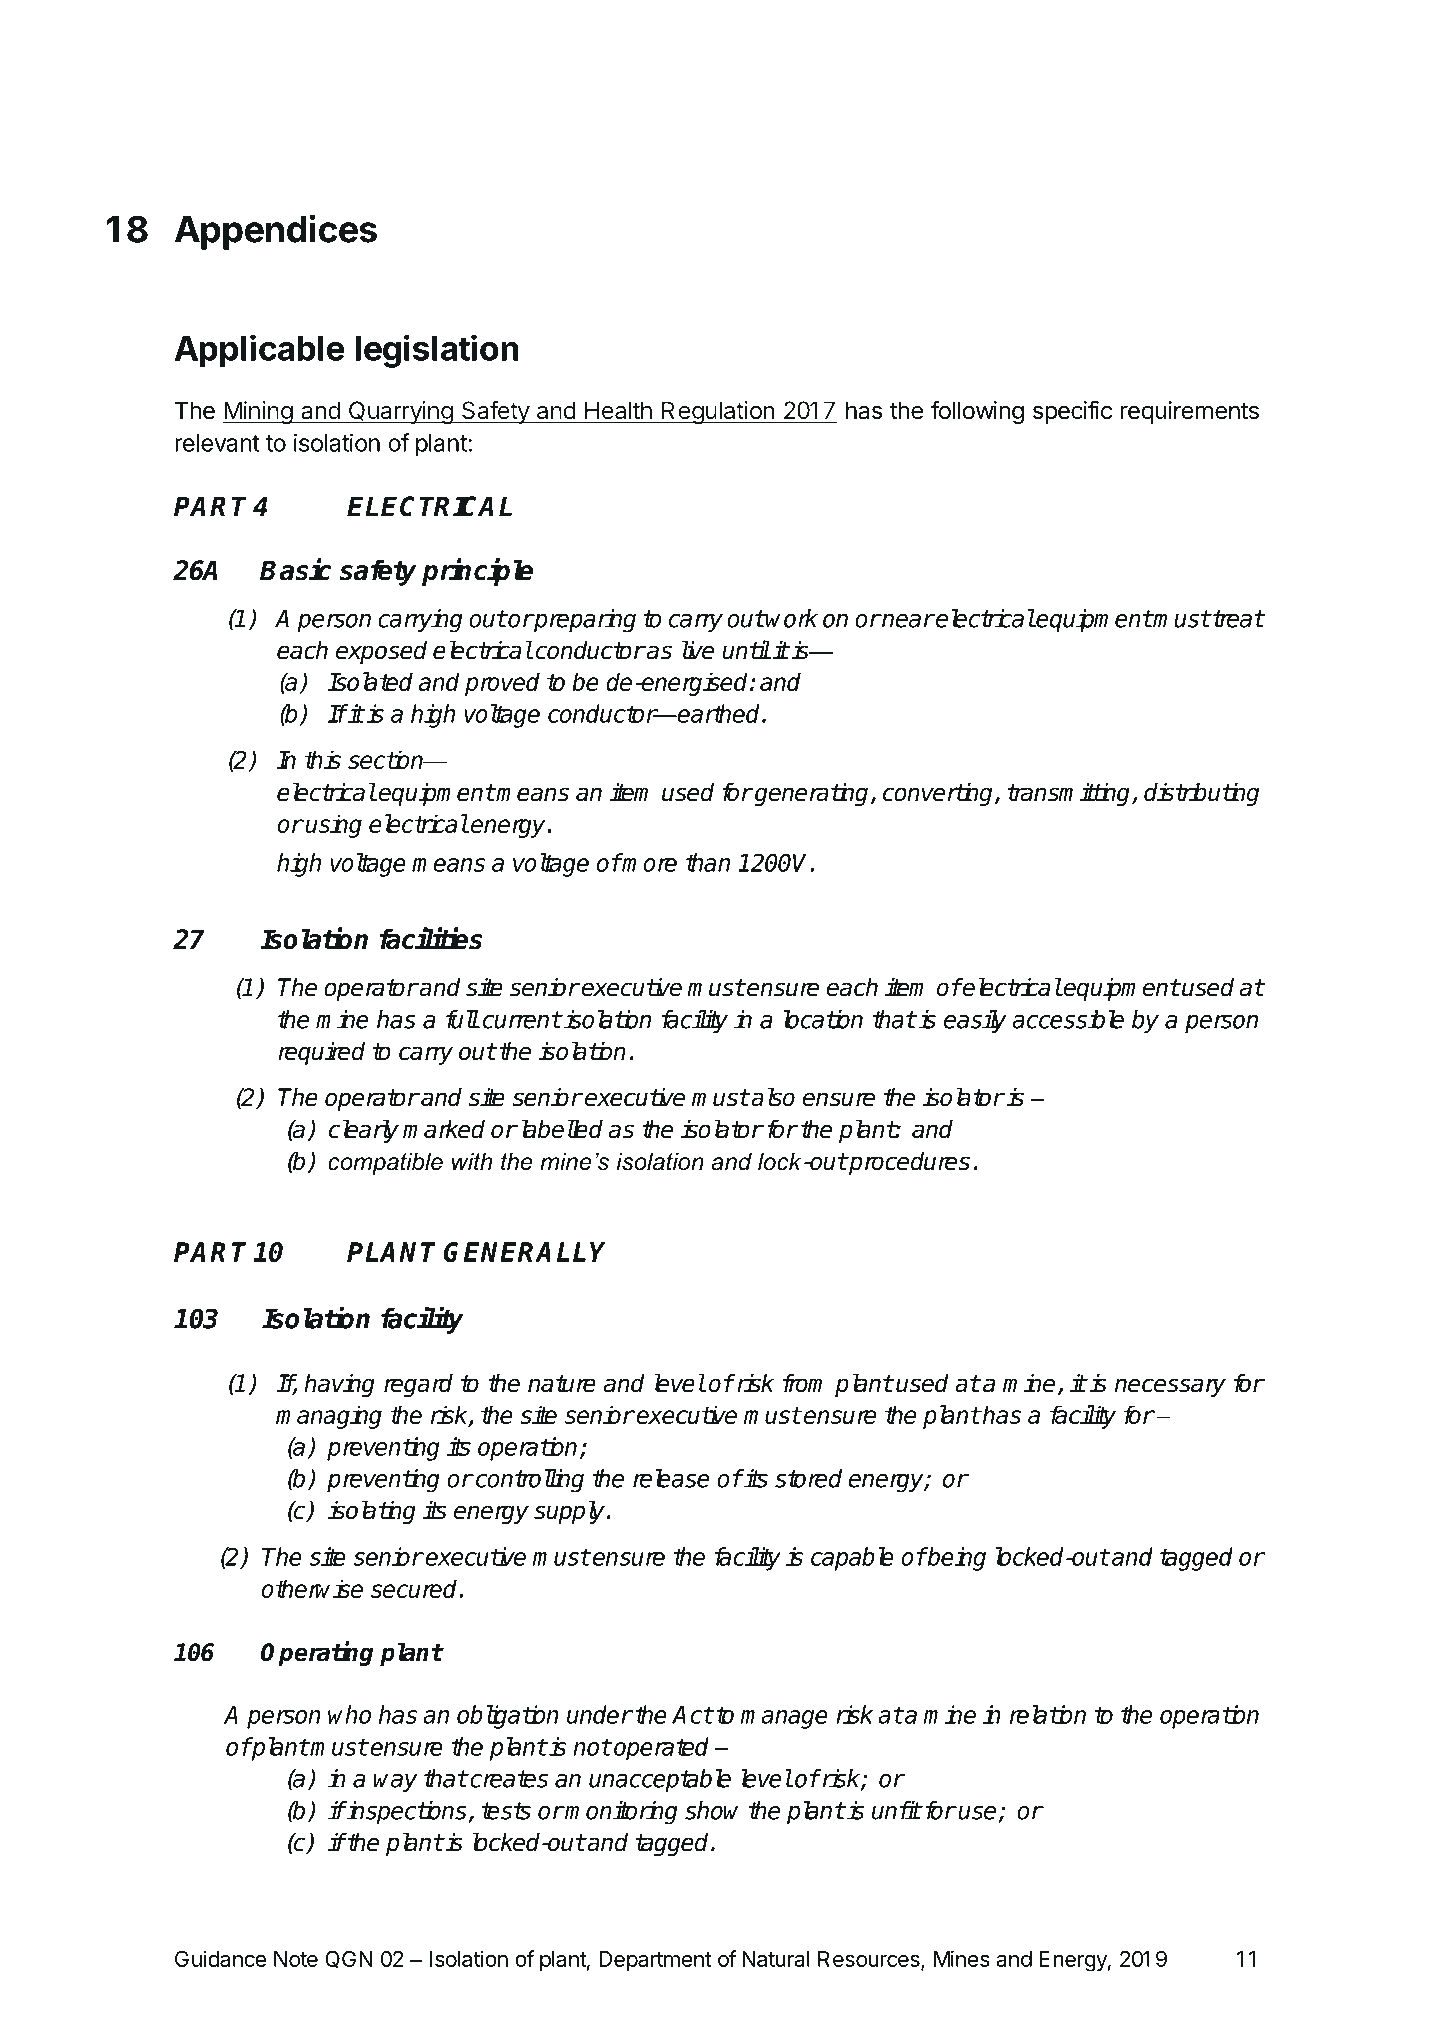 The height and width of the image is (2026, 1433). I want to click on accessible, so click(1068, 1019).
